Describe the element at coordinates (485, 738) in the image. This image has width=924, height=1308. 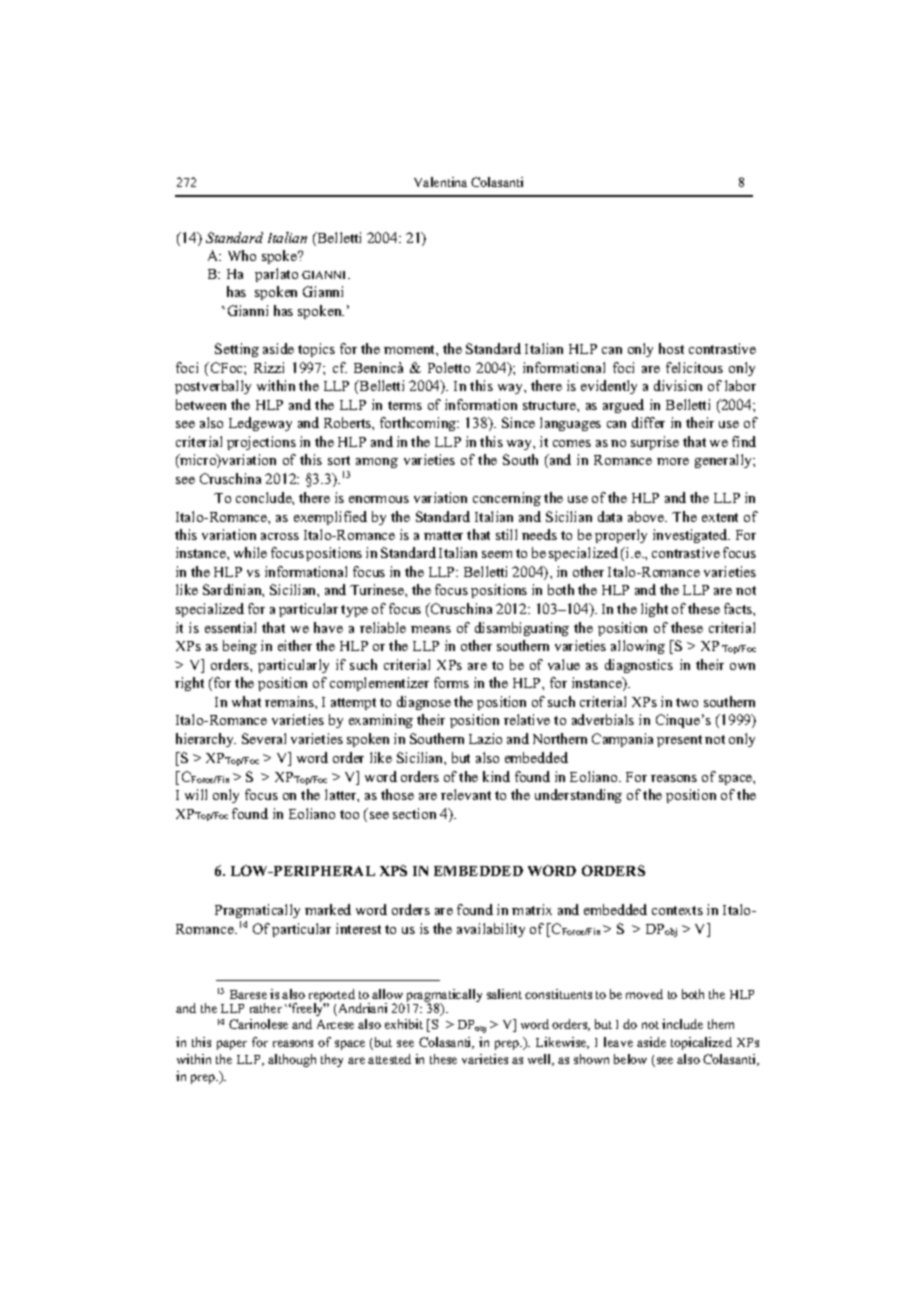
I see `Lazio` at that location.
